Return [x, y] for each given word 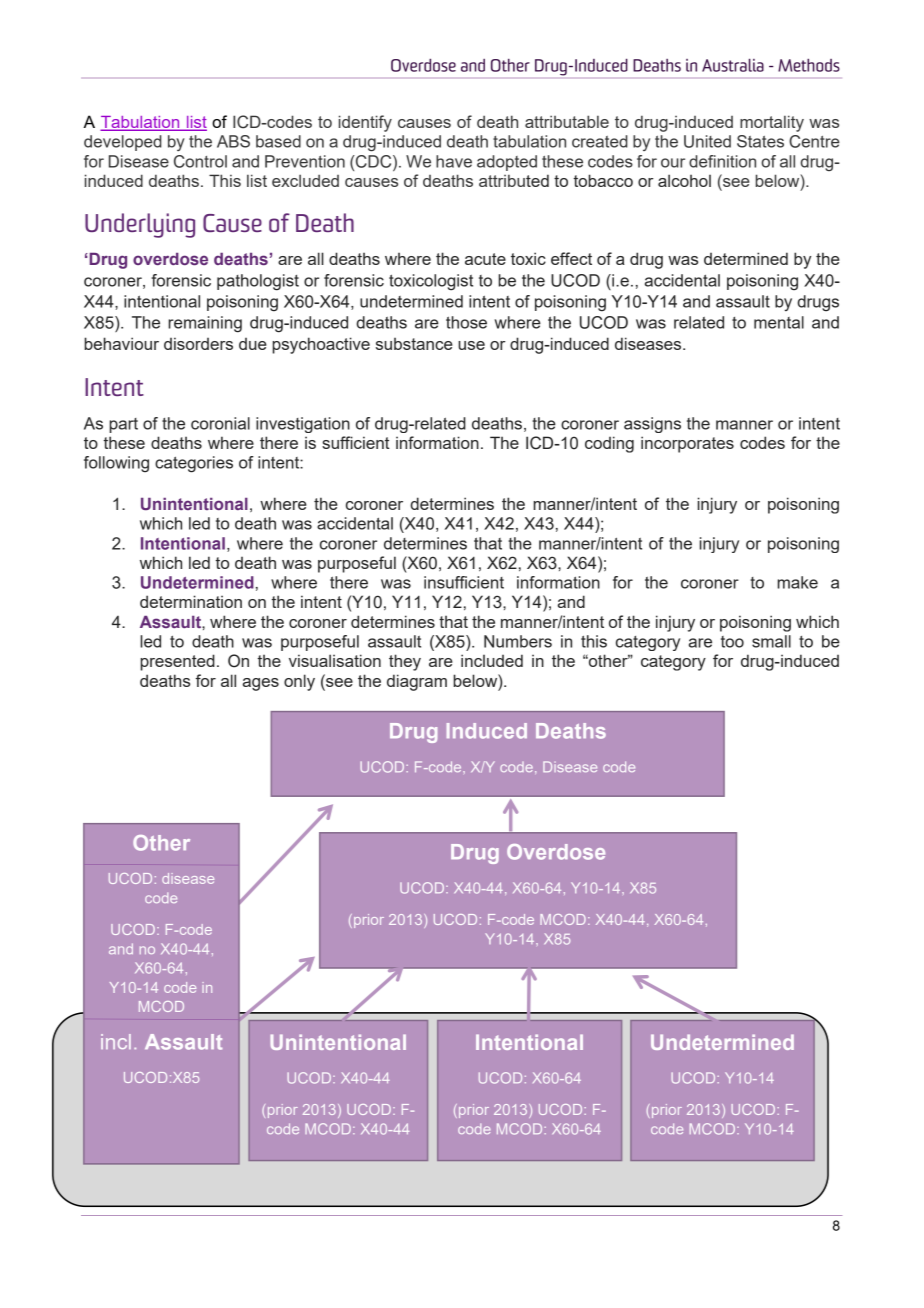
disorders [198, 343]
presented [177, 662]
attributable [567, 121]
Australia [733, 65]
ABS [233, 141]
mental [779, 322]
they [405, 662]
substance [414, 344]
